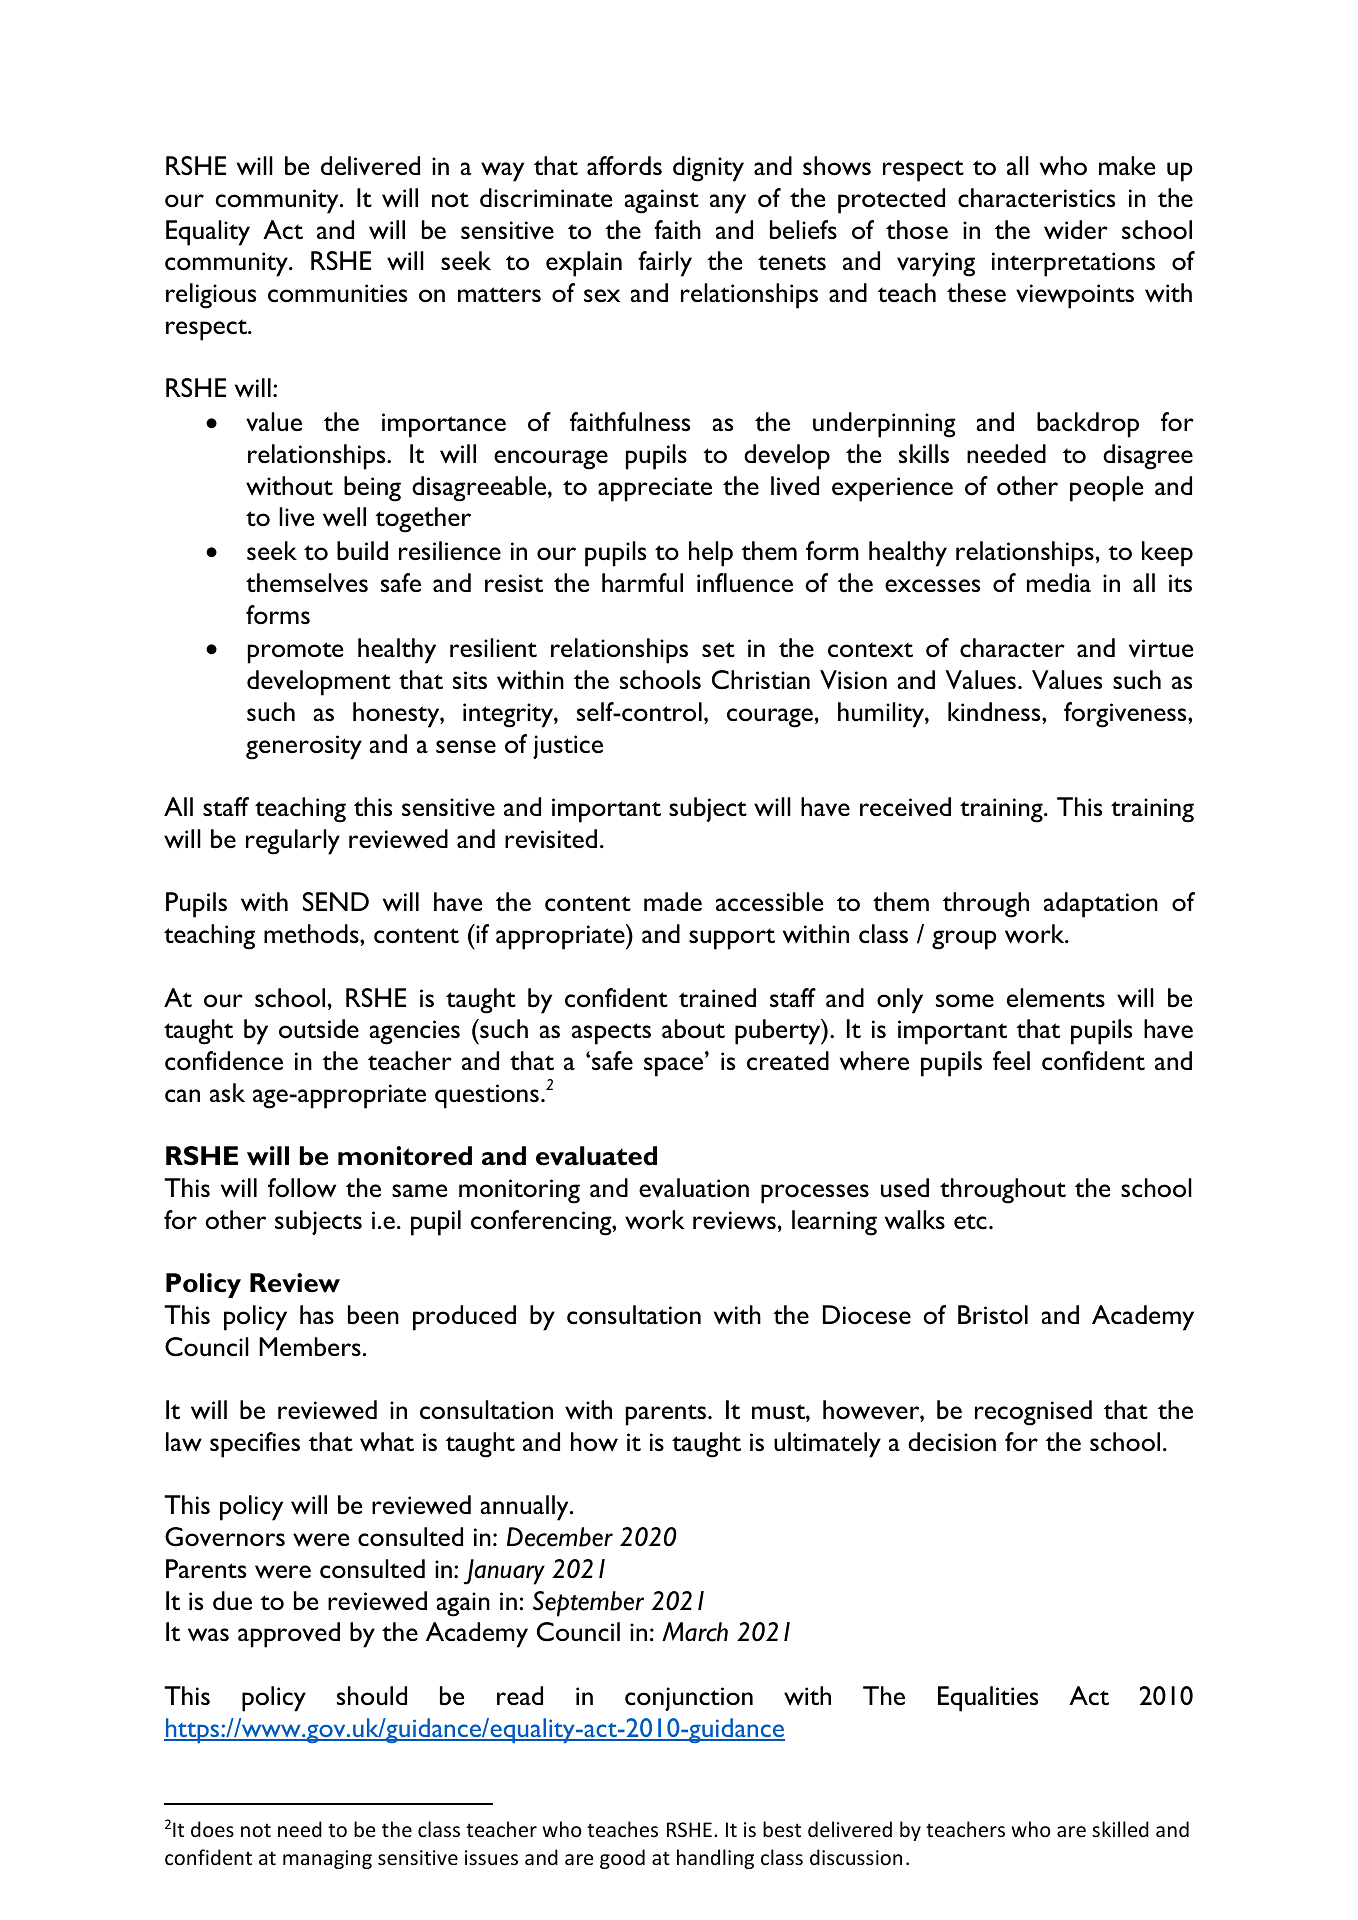 Image resolution: width=1358 pixels, height=1920 pixels. Describe the element at coordinates (728, 204) in the document. I see `any` at that location.
